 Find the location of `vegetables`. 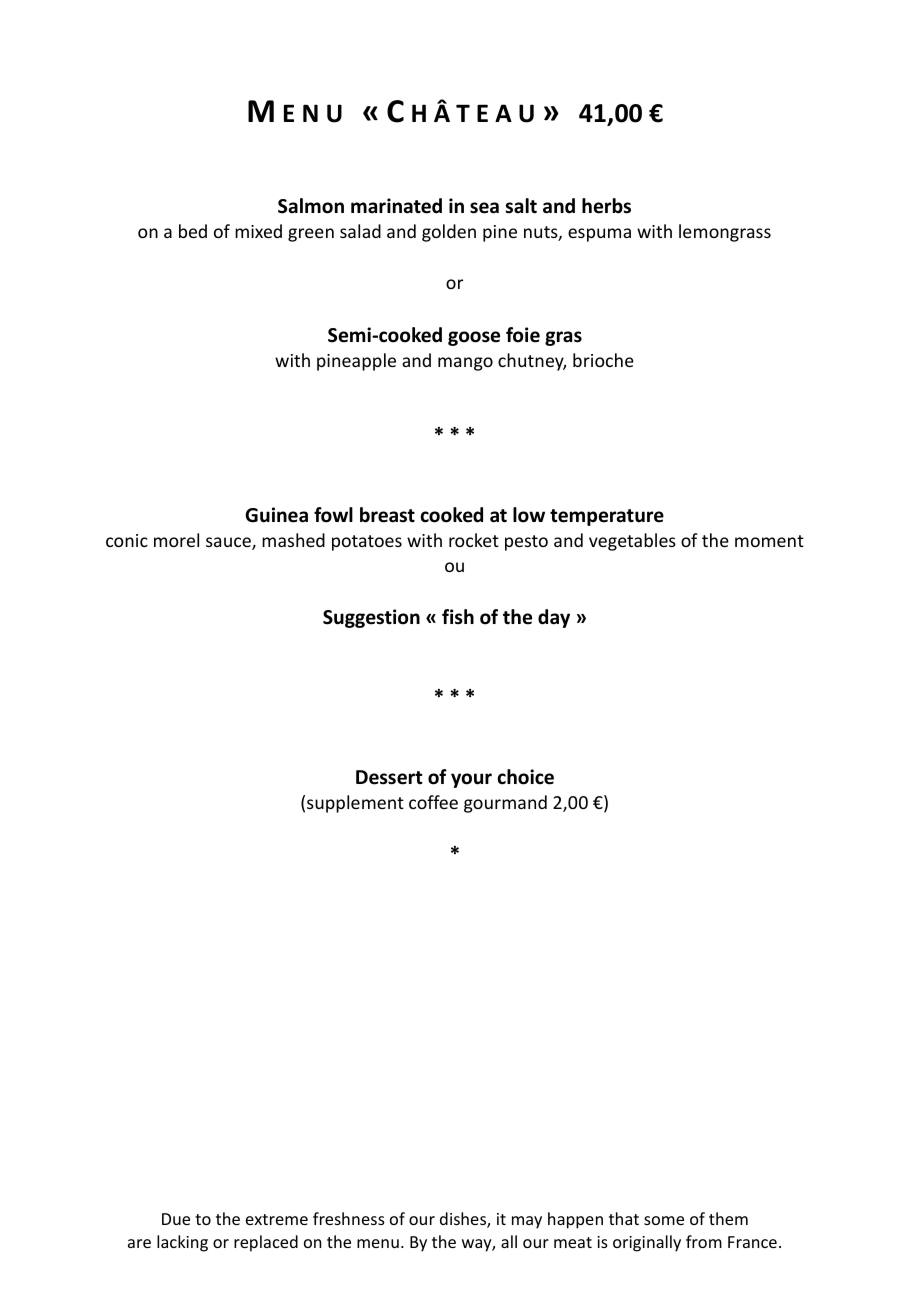

vegetables is located at coordinates (632, 542).
